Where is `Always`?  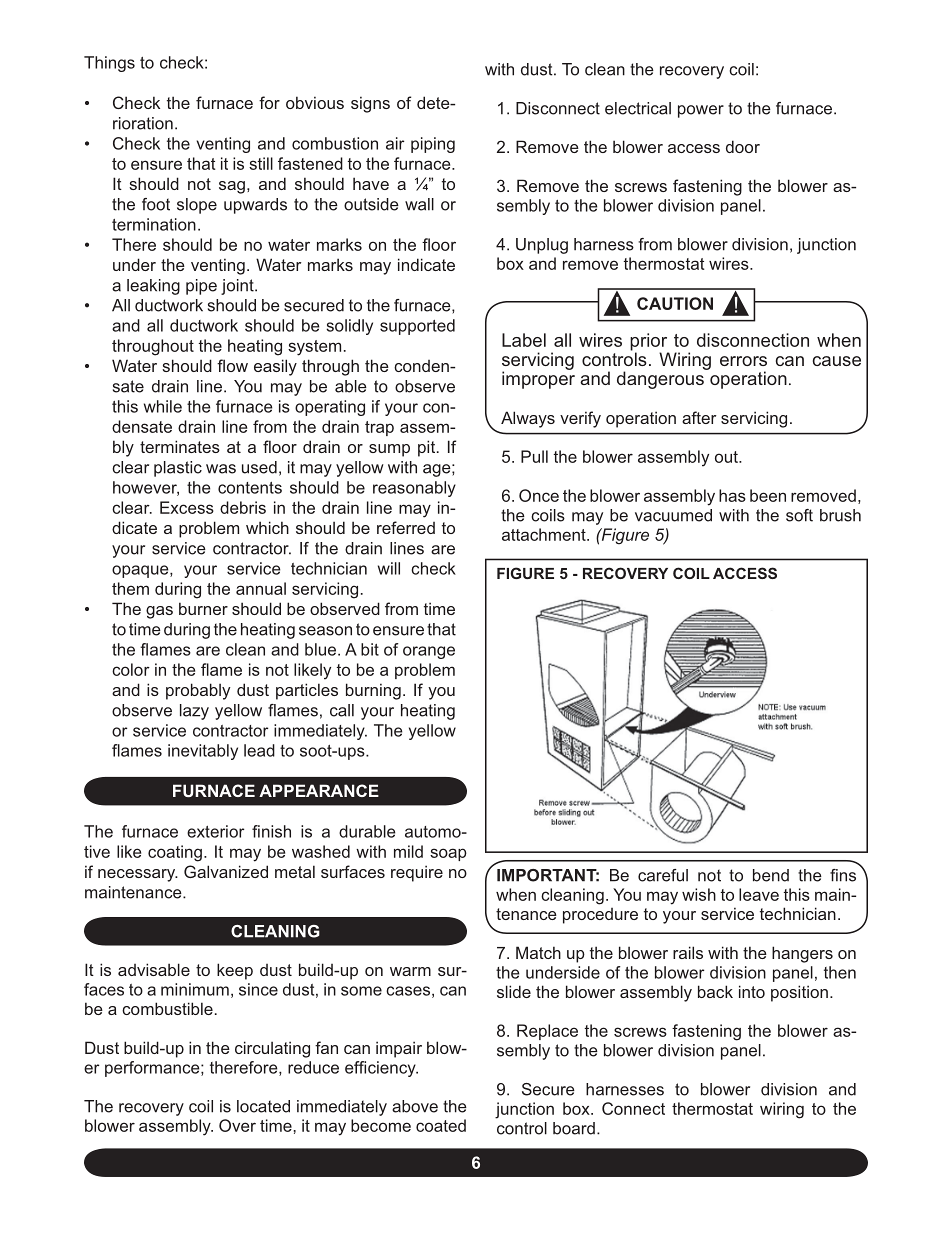
Always is located at coordinates (528, 419).
